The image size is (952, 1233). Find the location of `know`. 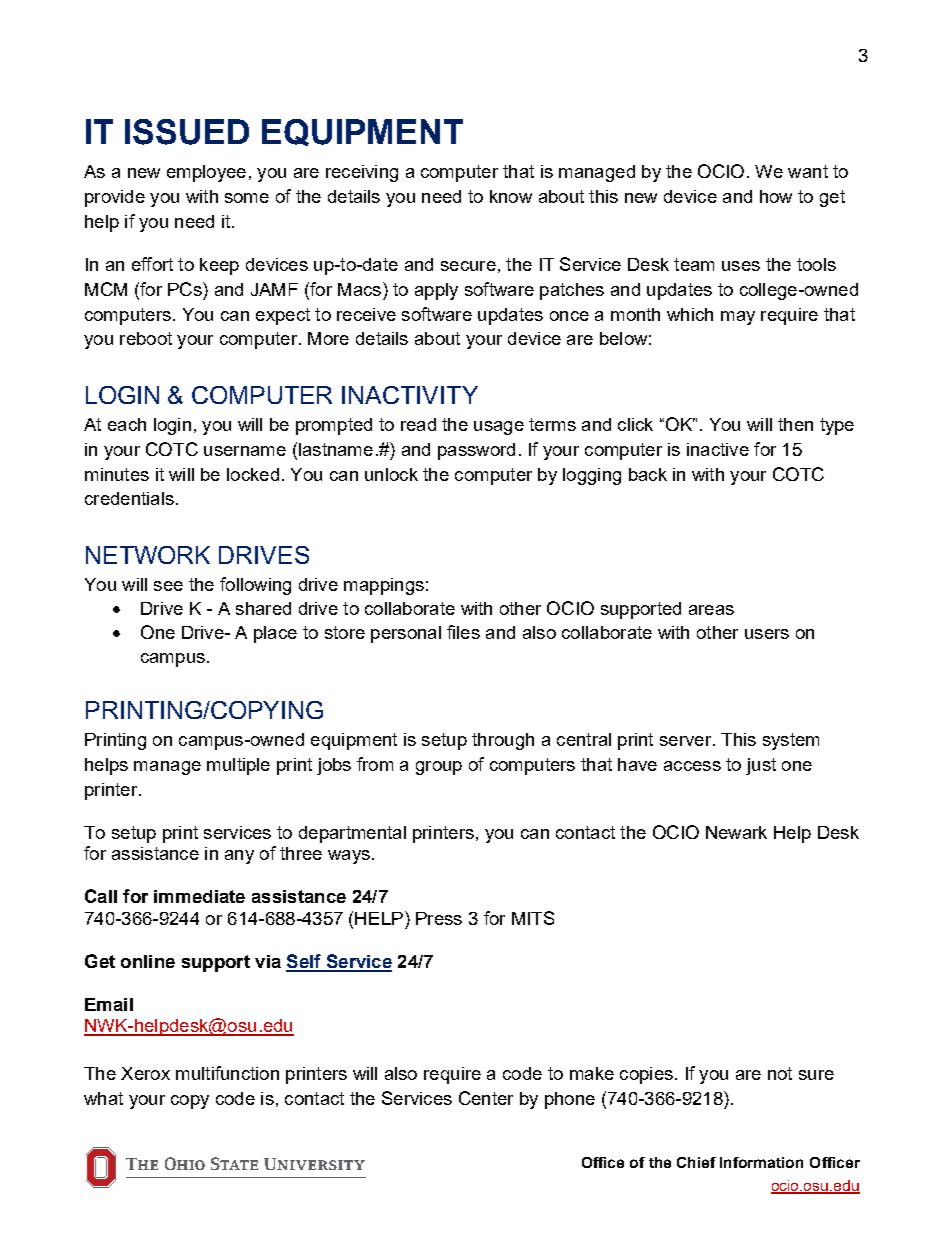

know is located at coordinates (511, 196).
